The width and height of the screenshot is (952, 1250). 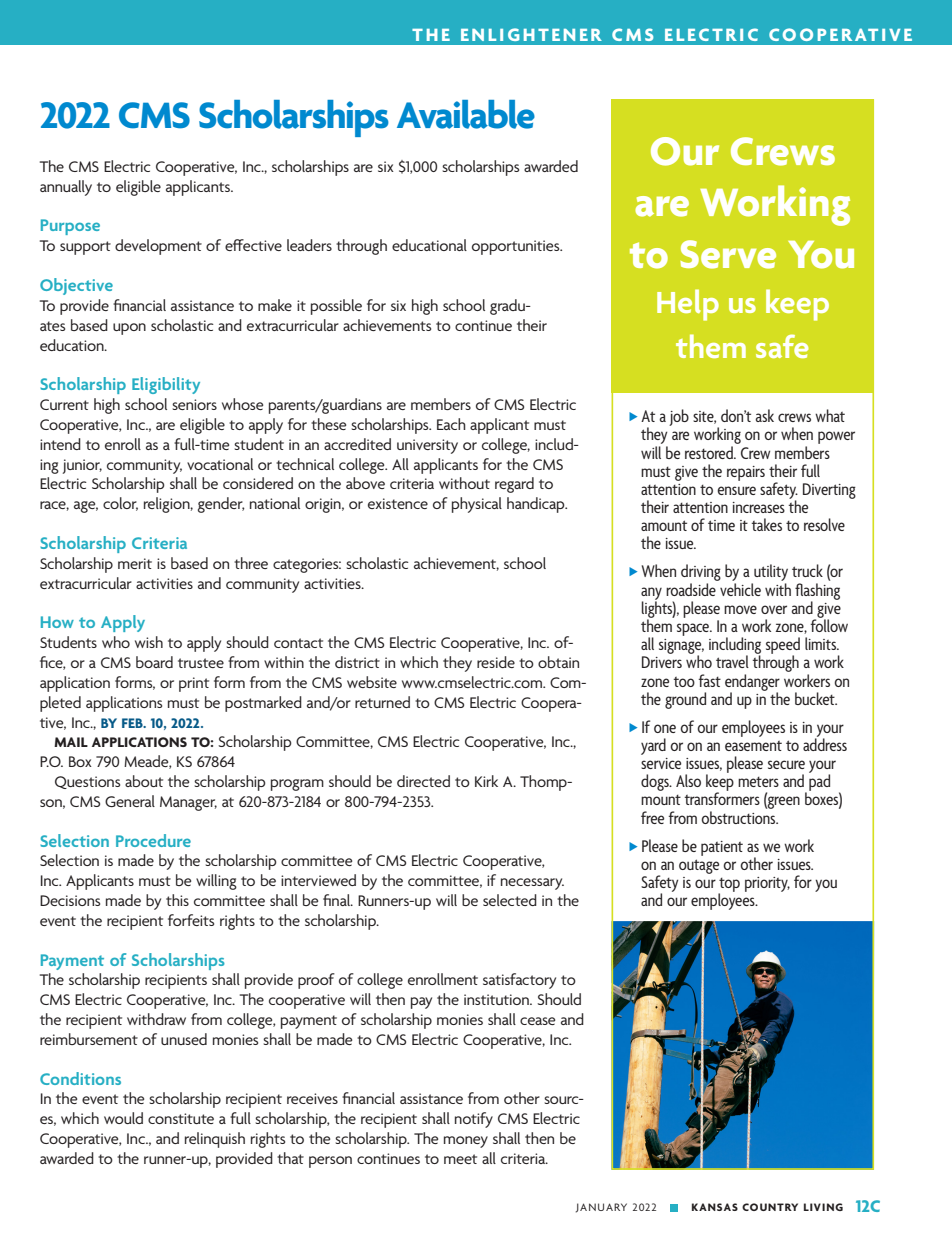 What do you see at coordinates (477, 505) in the screenshot?
I see `physical` at bounding box center [477, 505].
